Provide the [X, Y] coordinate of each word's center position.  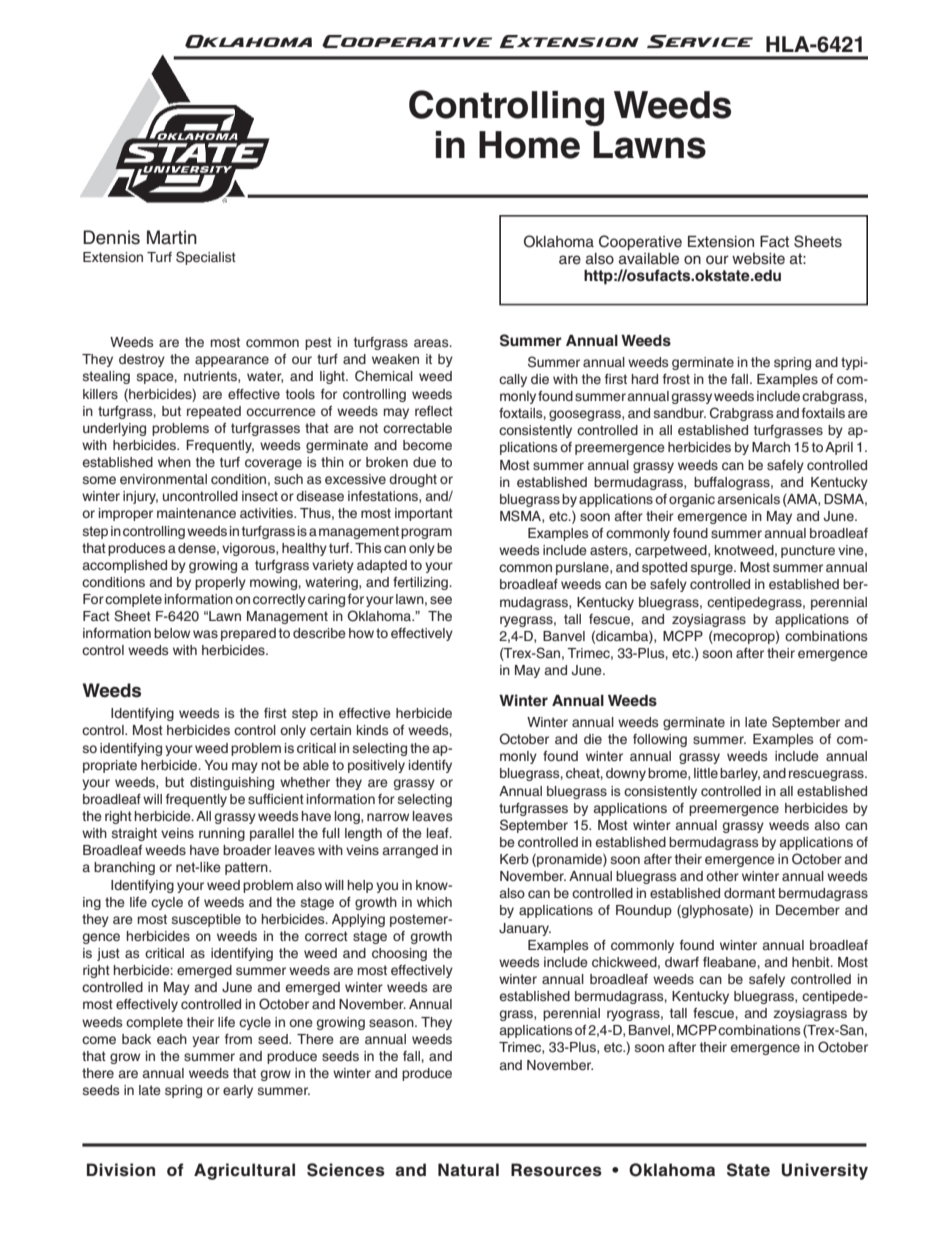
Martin [172, 237]
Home [529, 145]
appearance [232, 361]
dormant [749, 893]
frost [676, 379]
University [824, 1171]
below [172, 633]
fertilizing [421, 583]
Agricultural [244, 1171]
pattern [247, 868]
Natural [468, 1169]
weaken [395, 359]
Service [700, 41]
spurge [713, 569]
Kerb [514, 859]
